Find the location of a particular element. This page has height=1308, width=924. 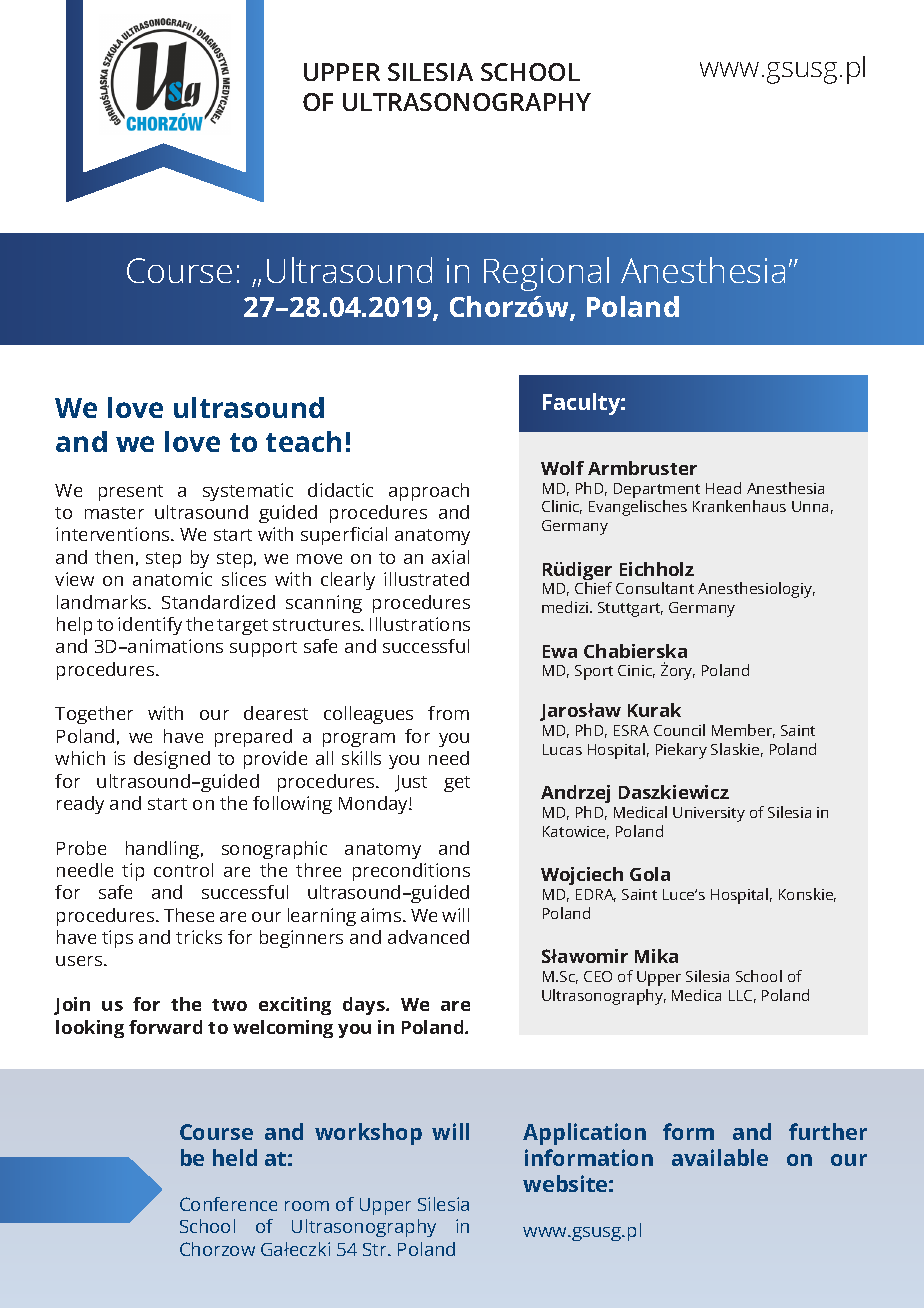

Illustrations is located at coordinates (420, 624).
